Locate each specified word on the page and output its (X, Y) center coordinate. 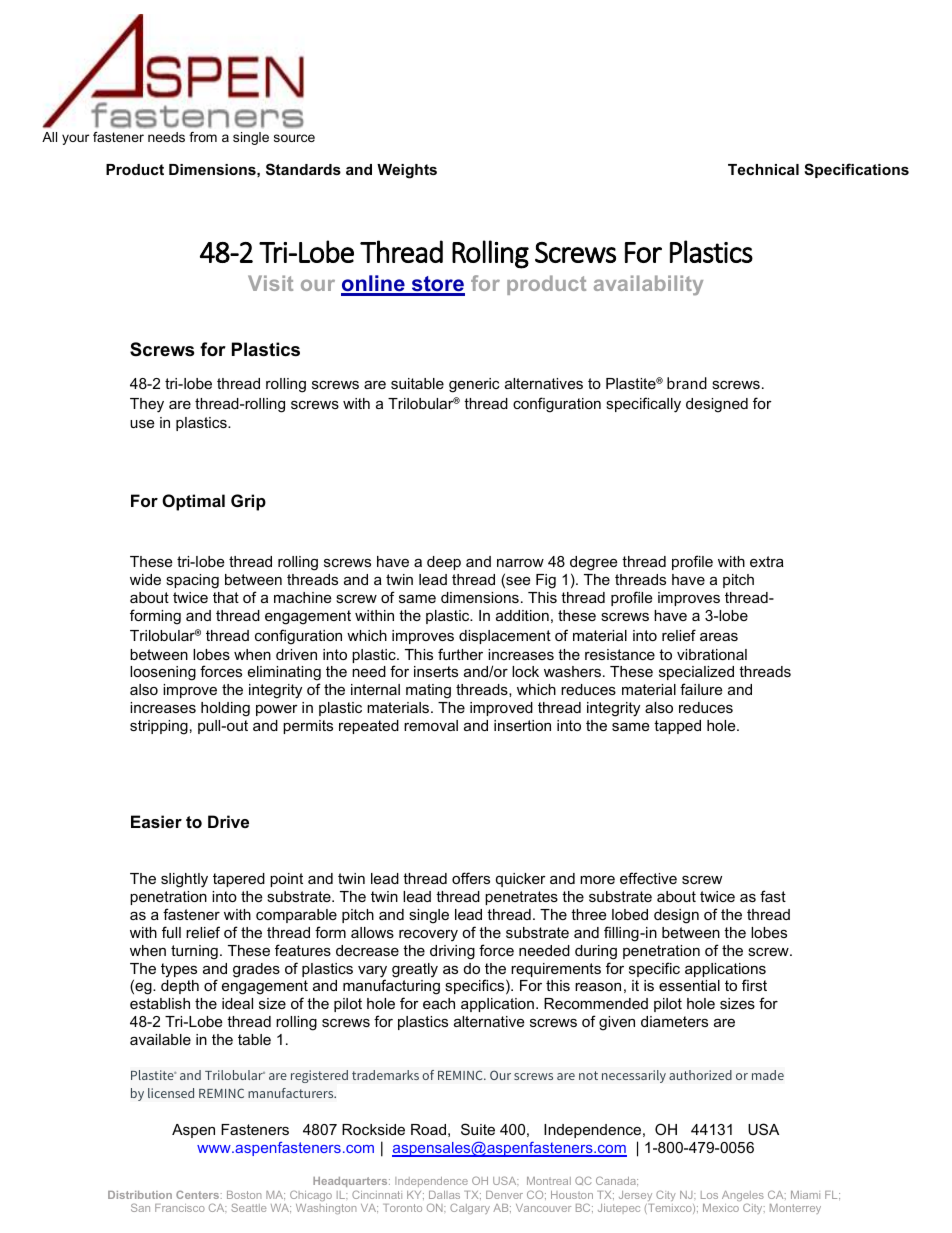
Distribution (140, 1195)
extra (767, 561)
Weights (407, 171)
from (203, 137)
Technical (763, 169)
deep (444, 563)
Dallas (444, 1195)
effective (648, 878)
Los (709, 1195)
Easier (156, 821)
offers (471, 878)
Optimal (193, 502)
